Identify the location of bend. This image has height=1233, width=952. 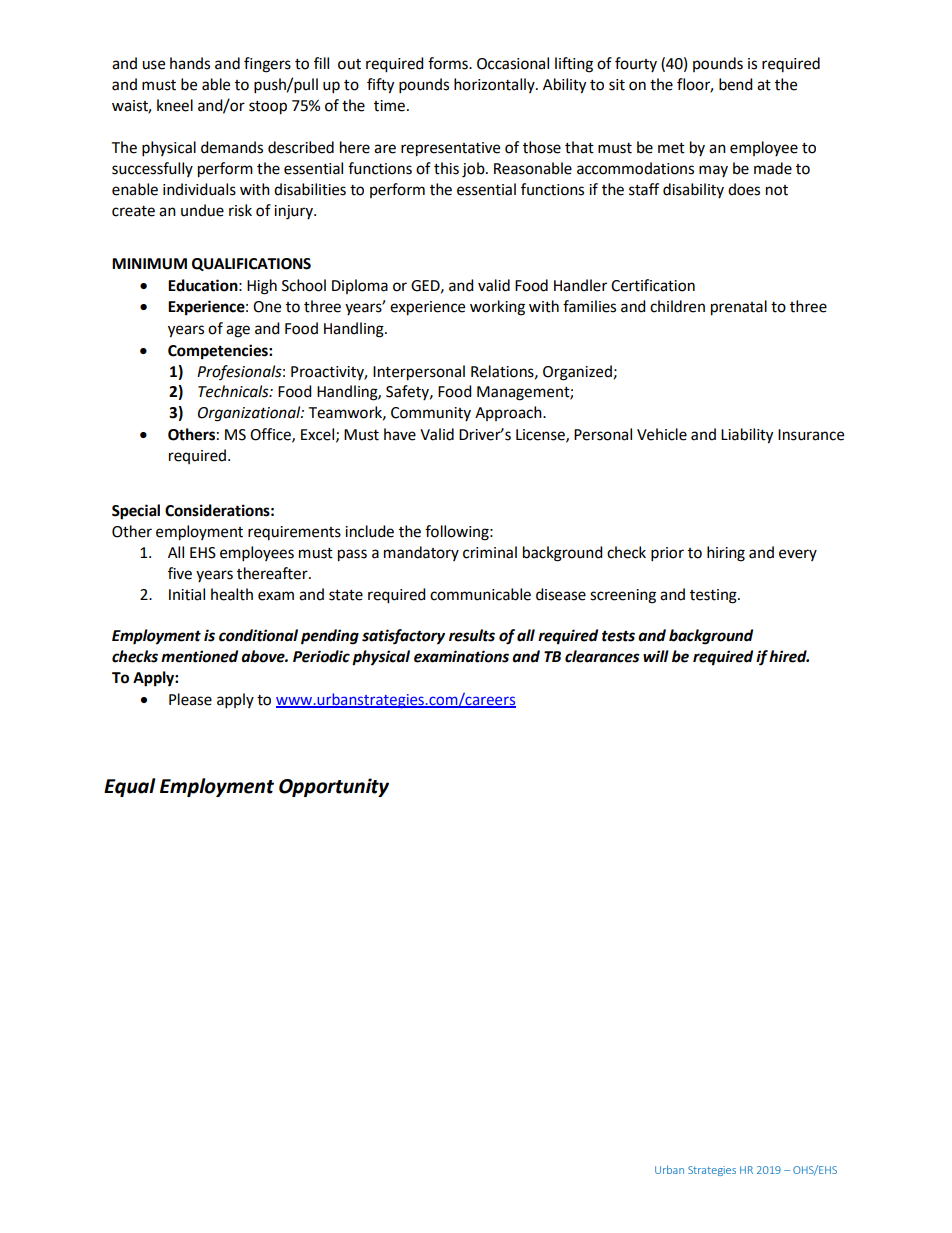
(736, 84).
